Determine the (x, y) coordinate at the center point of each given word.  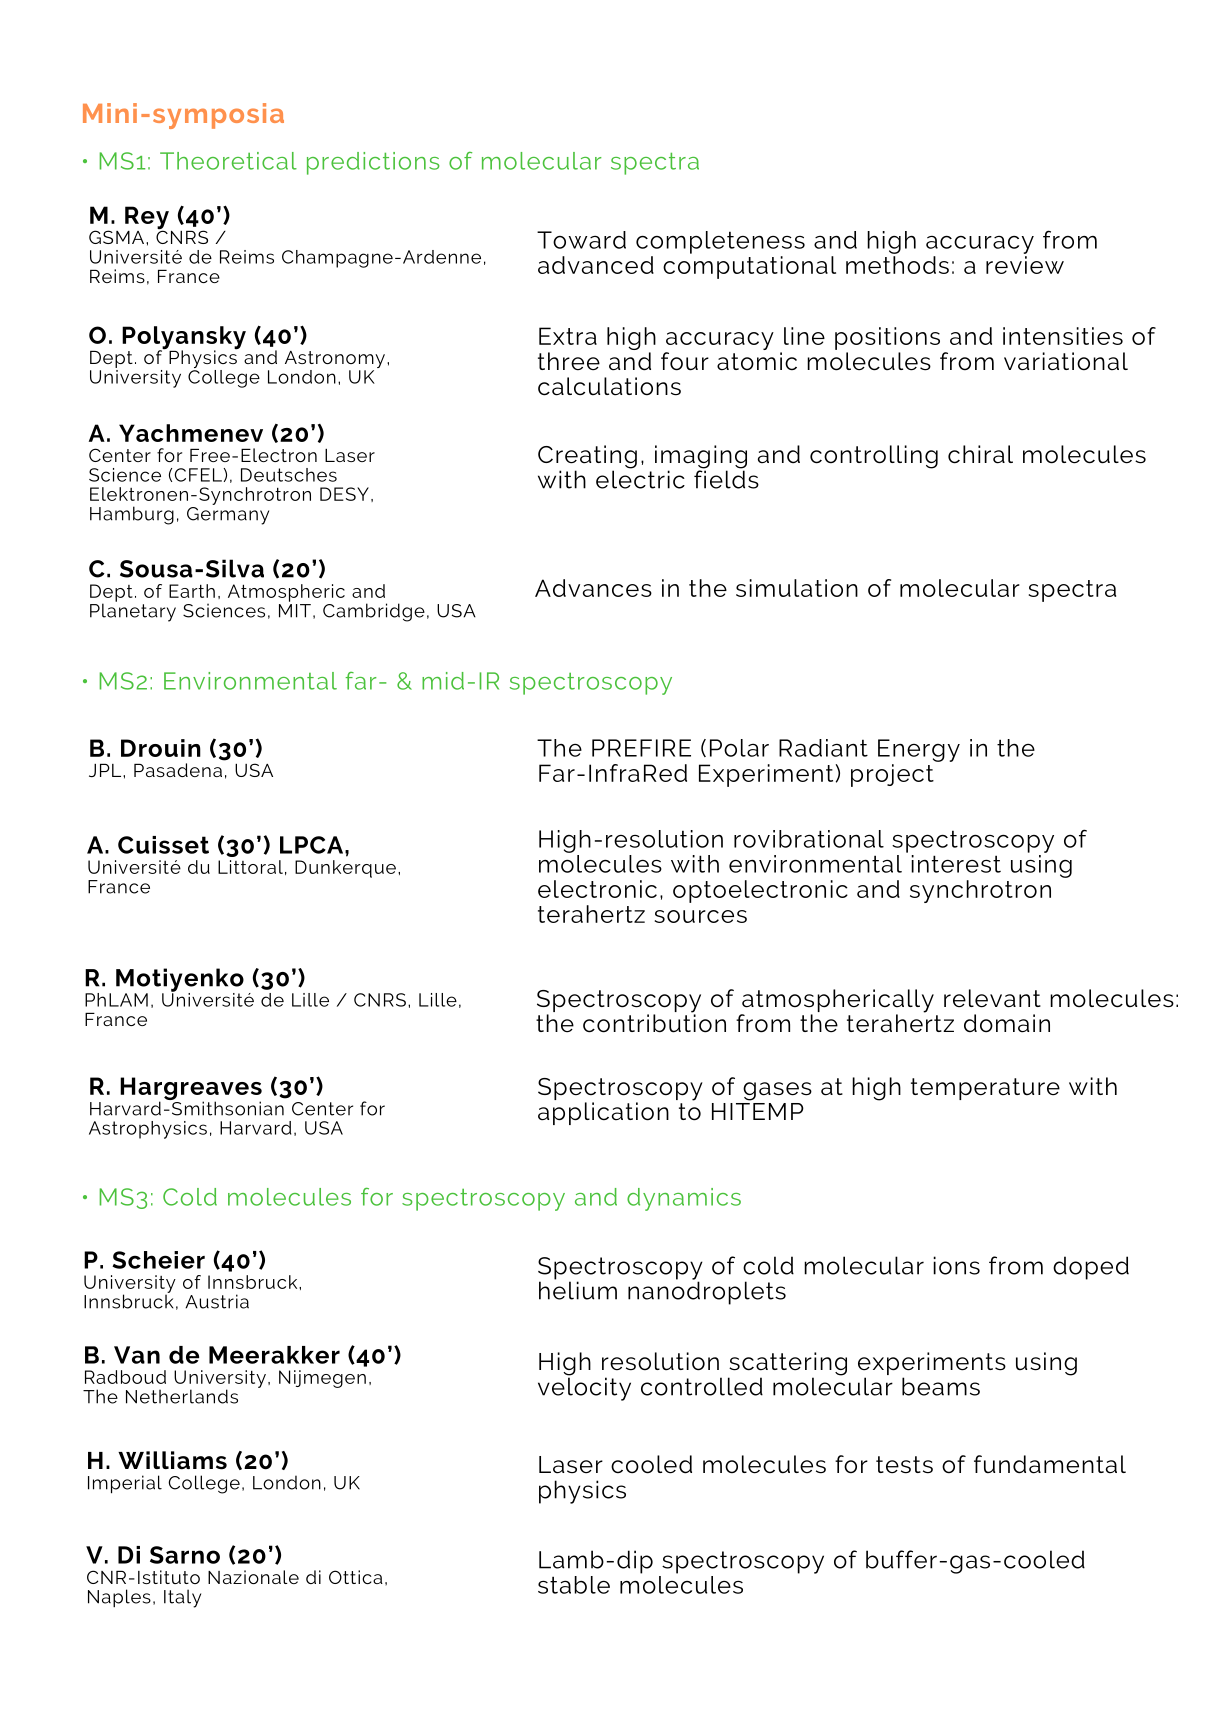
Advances (593, 588)
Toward (581, 240)
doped (1091, 1268)
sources (701, 916)
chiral (980, 454)
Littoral (250, 867)
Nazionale (253, 1577)
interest (956, 864)
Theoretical (228, 161)
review (1025, 263)
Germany (228, 514)
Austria (217, 1301)
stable (574, 1585)
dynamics (684, 1199)
